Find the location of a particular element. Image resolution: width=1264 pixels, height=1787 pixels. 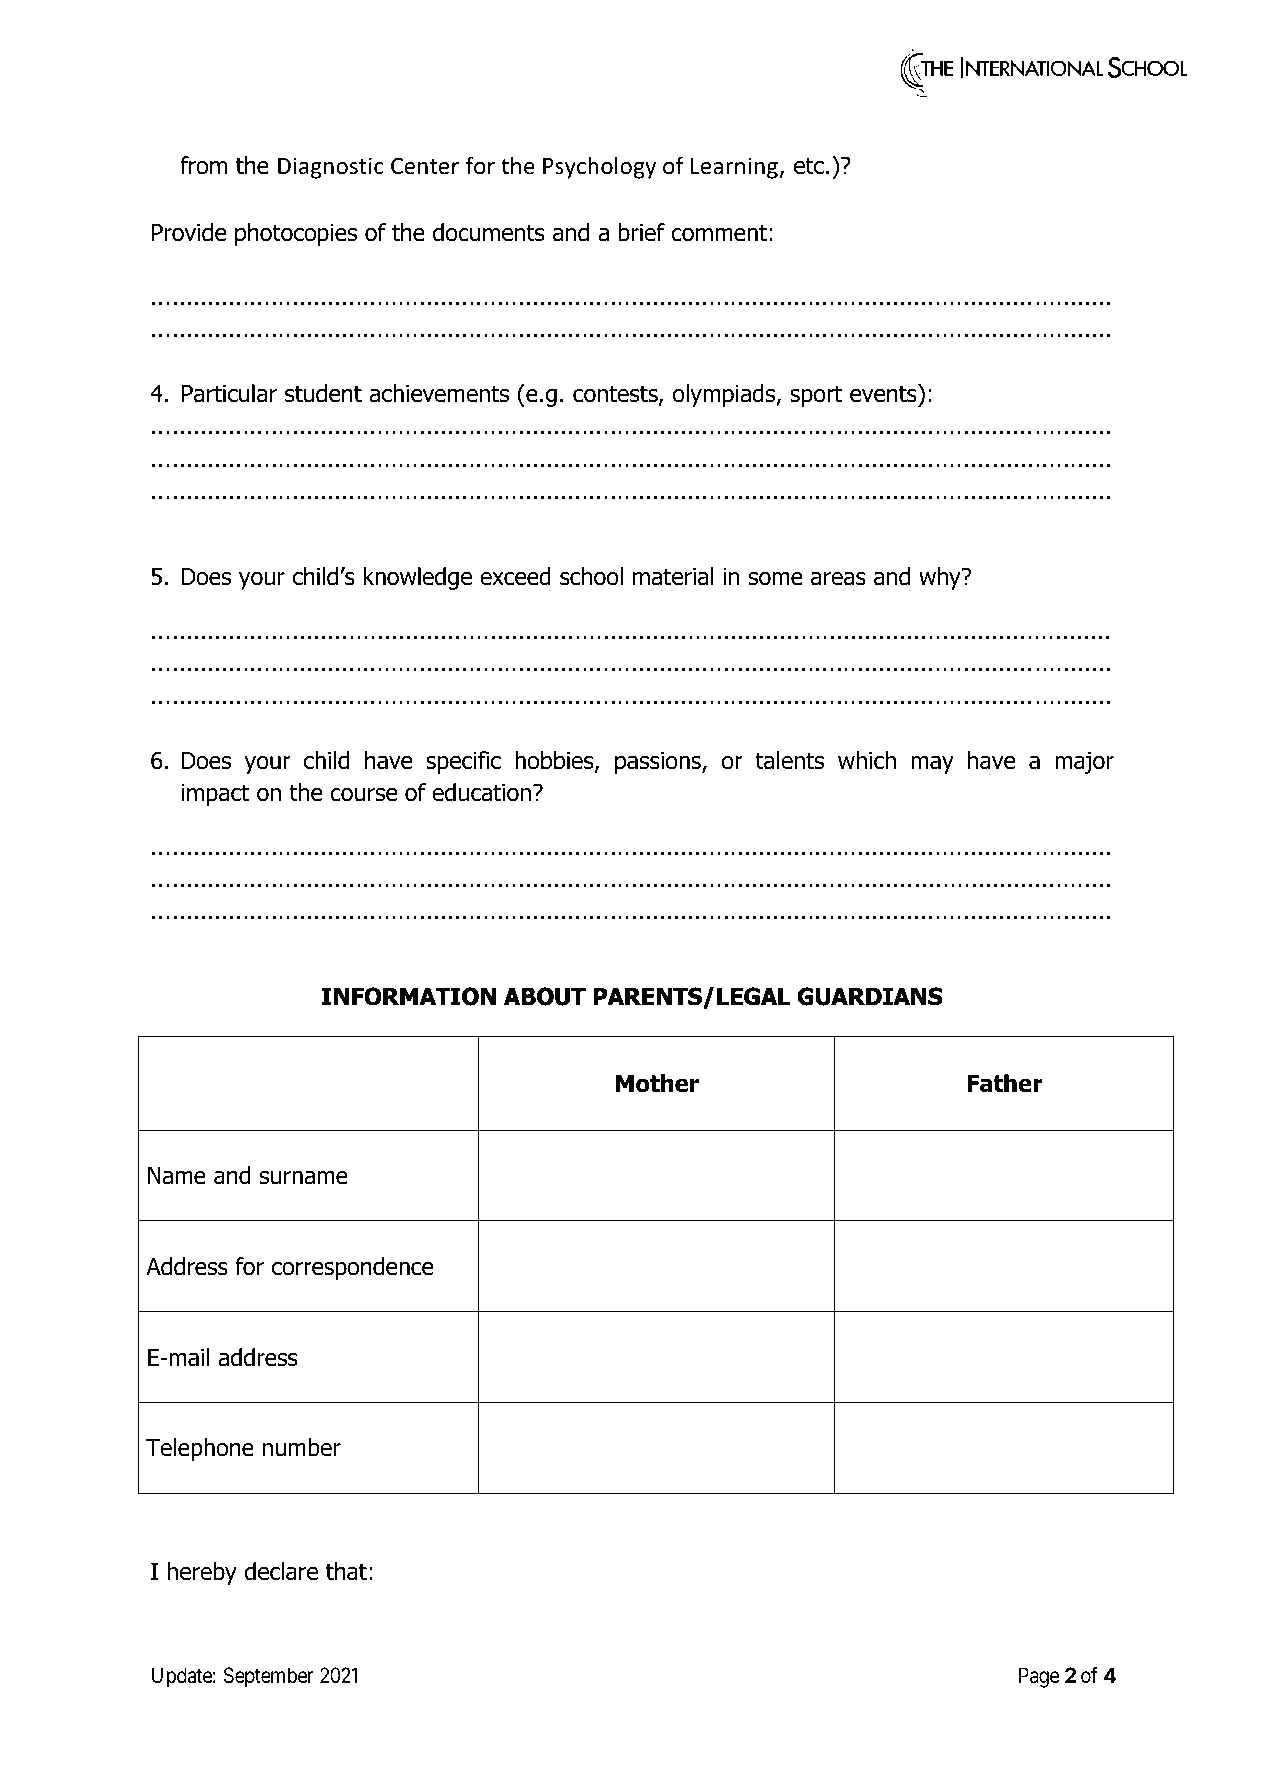

course is located at coordinates (364, 795).
